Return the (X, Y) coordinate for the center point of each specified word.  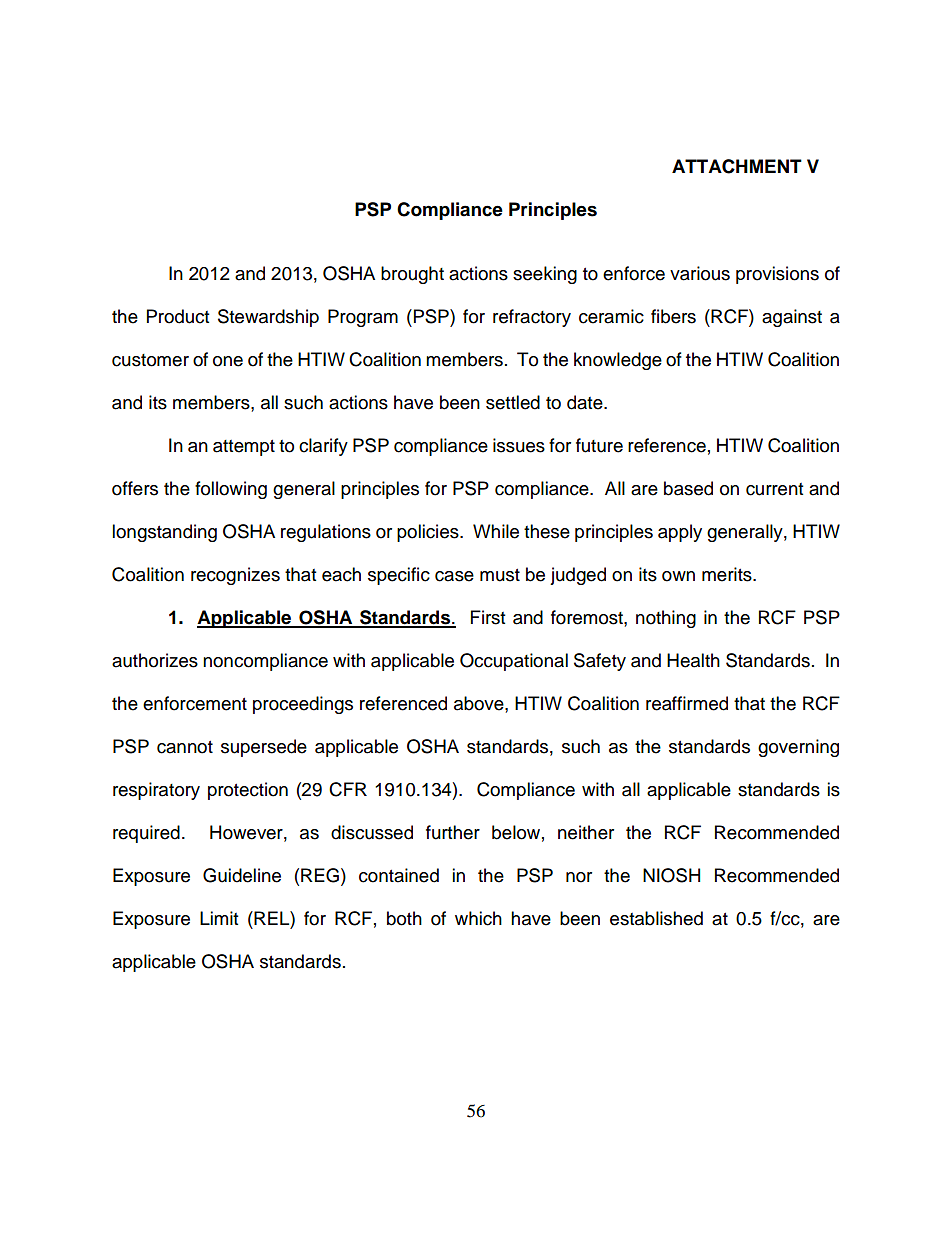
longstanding (164, 533)
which (478, 918)
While (496, 531)
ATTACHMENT (737, 166)
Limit (219, 918)
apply (680, 533)
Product (178, 316)
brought (412, 275)
